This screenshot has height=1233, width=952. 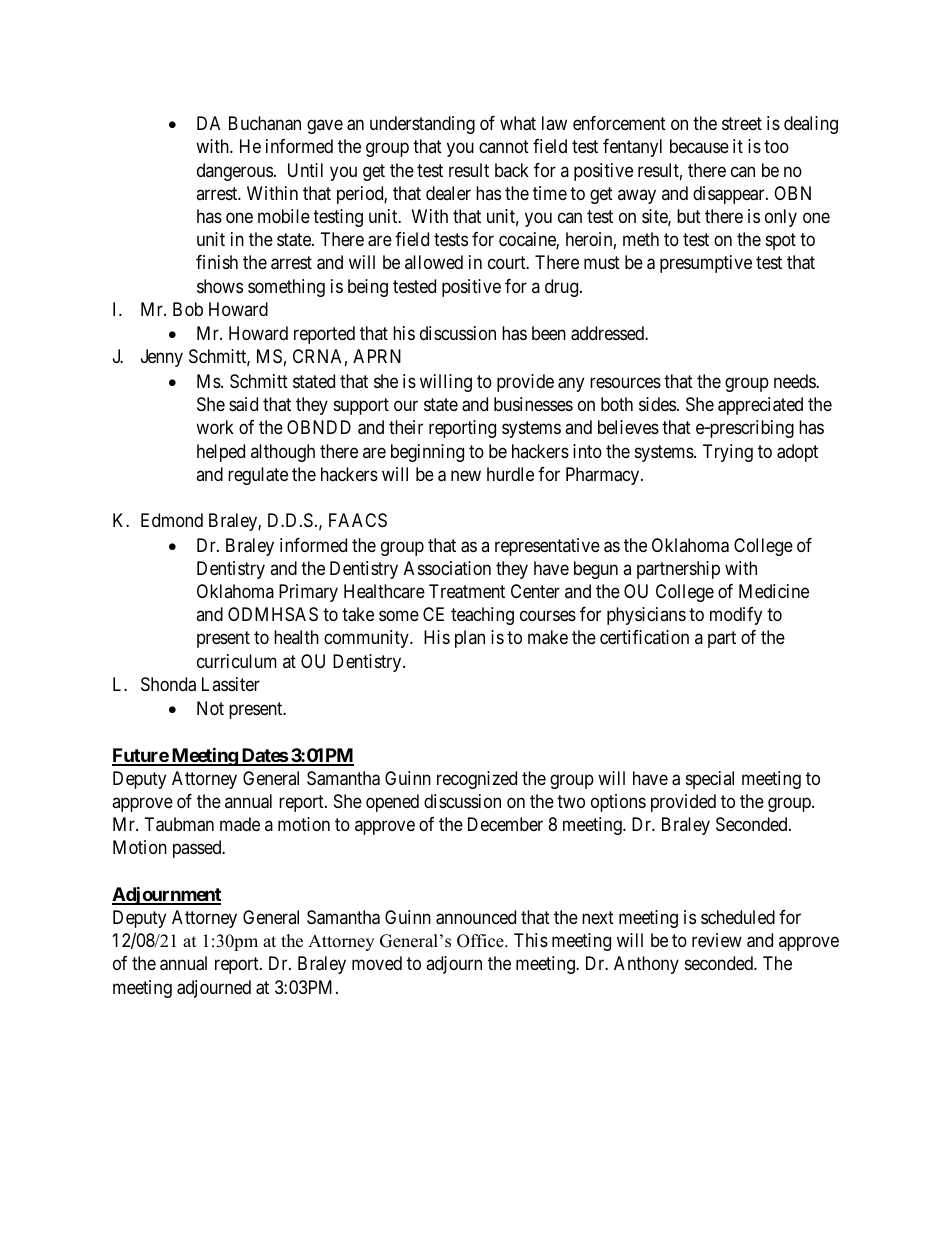 I want to click on said, so click(x=243, y=404).
